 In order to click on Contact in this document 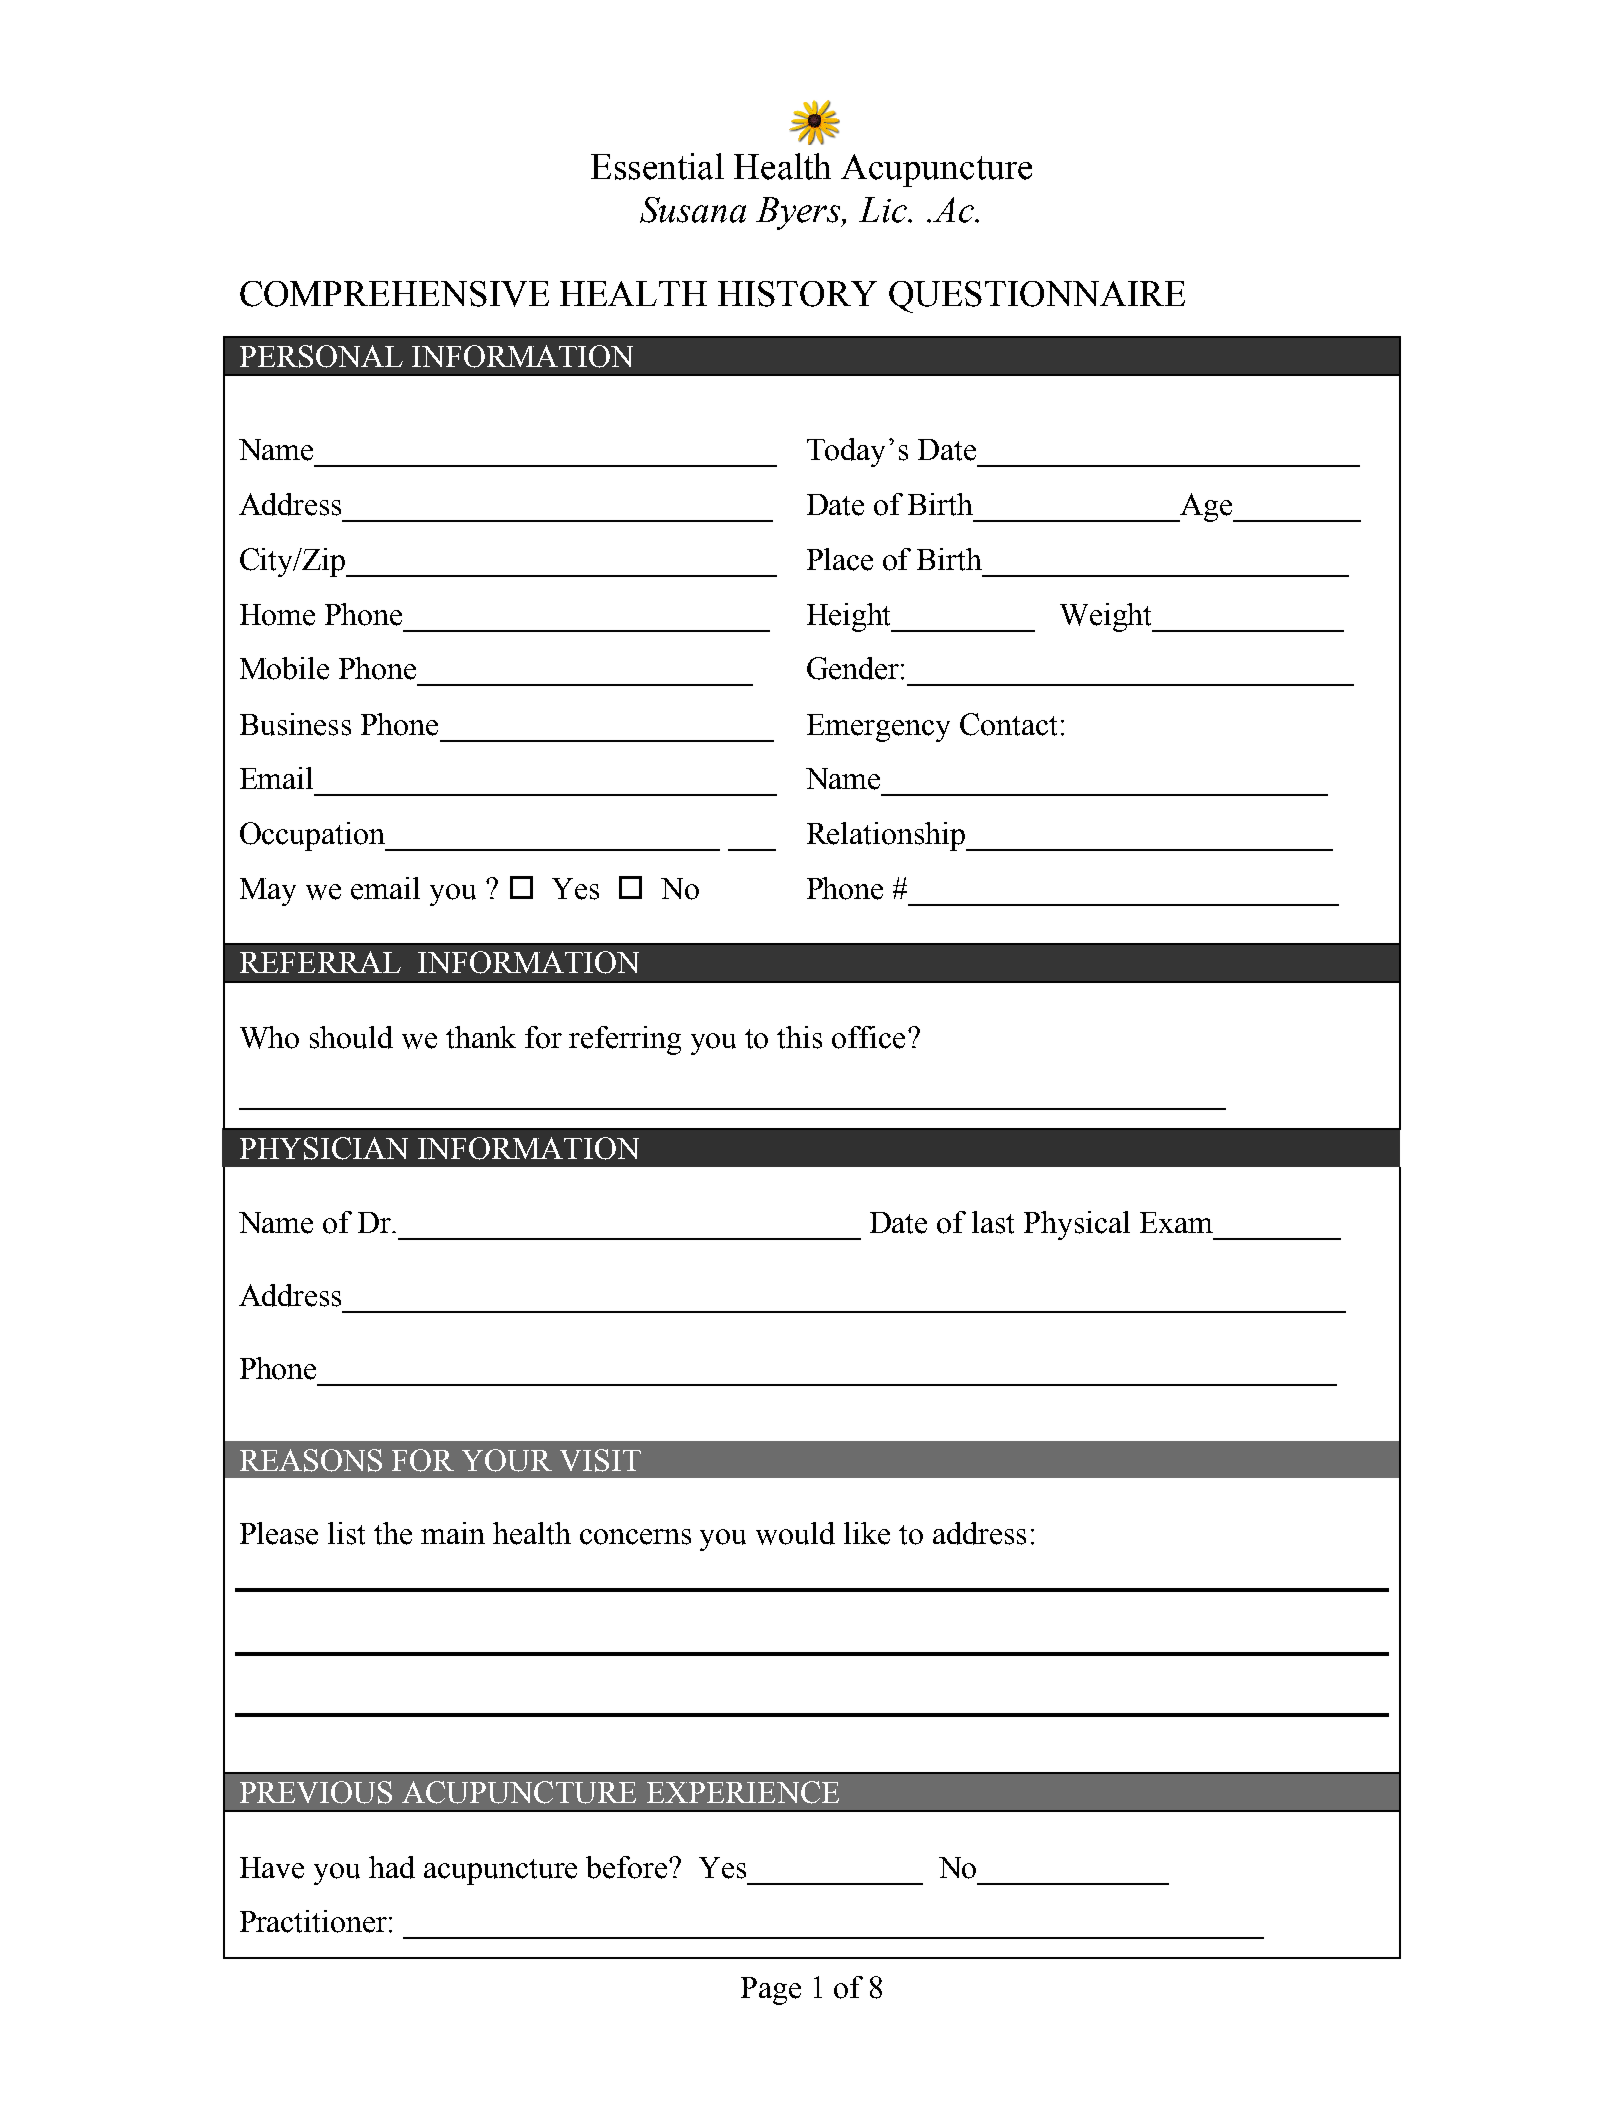, I will do `click(1008, 724)`.
